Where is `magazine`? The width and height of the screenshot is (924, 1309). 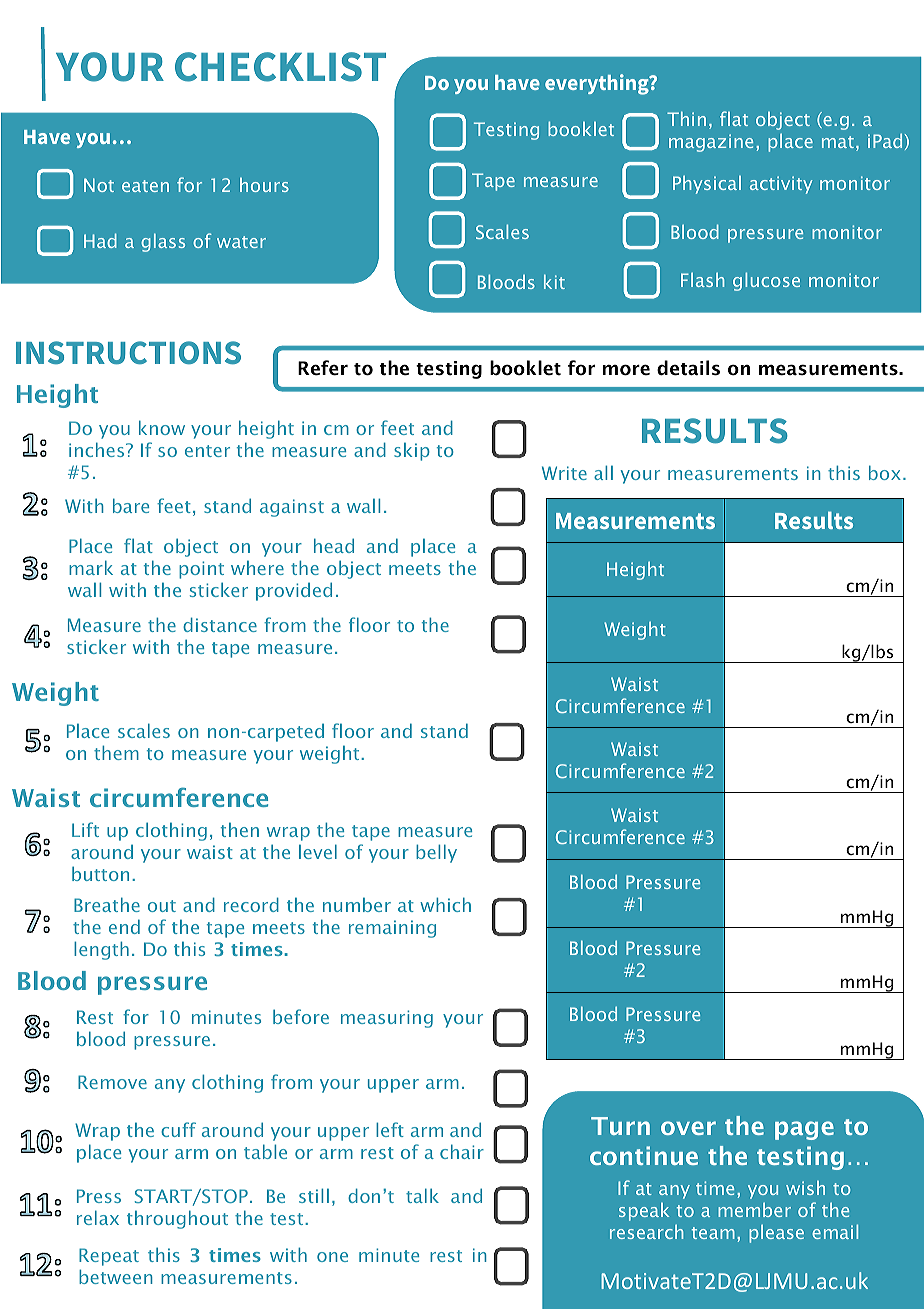
magazine is located at coordinates (711, 143).
